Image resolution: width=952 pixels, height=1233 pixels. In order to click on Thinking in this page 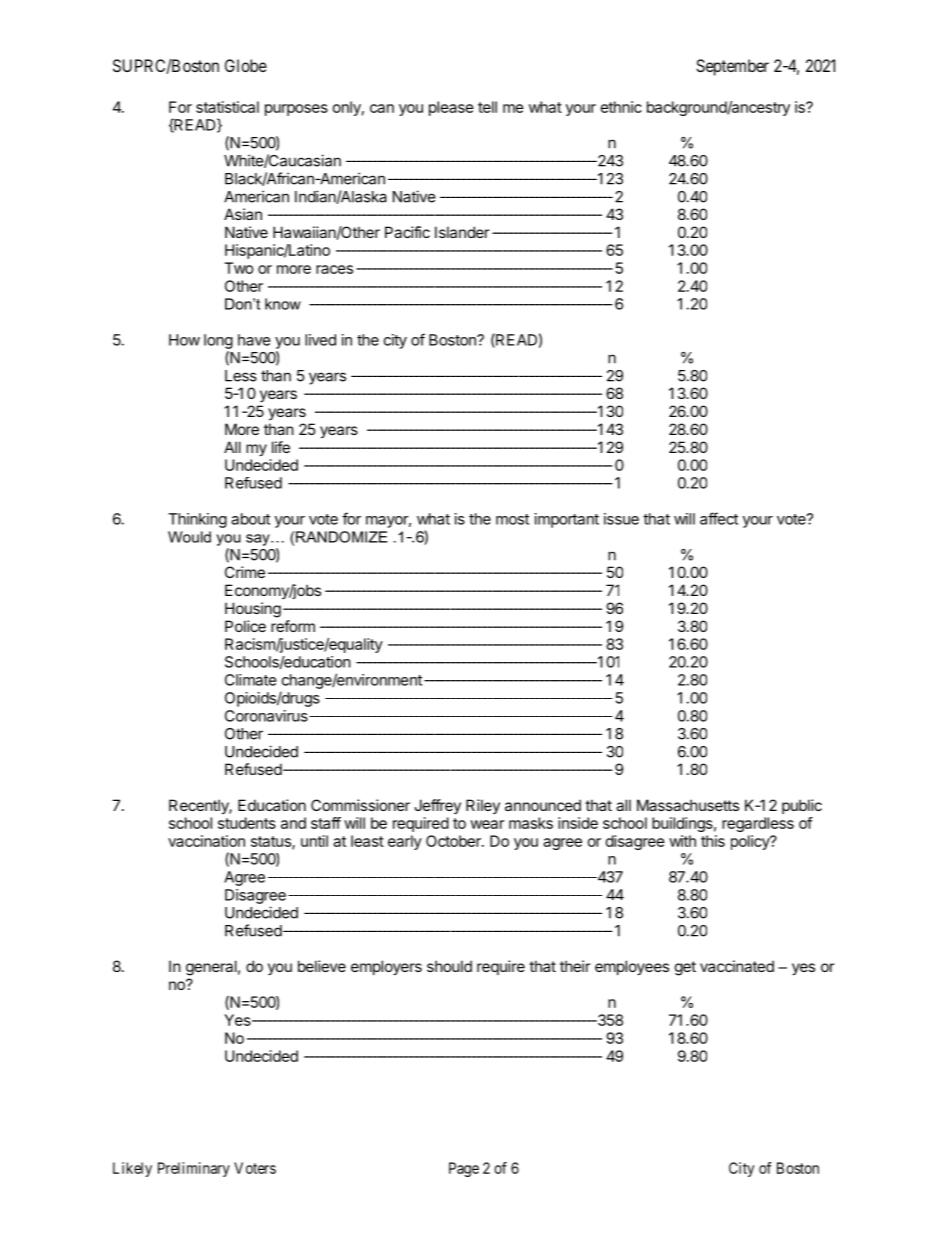, I will do `click(197, 520)`.
